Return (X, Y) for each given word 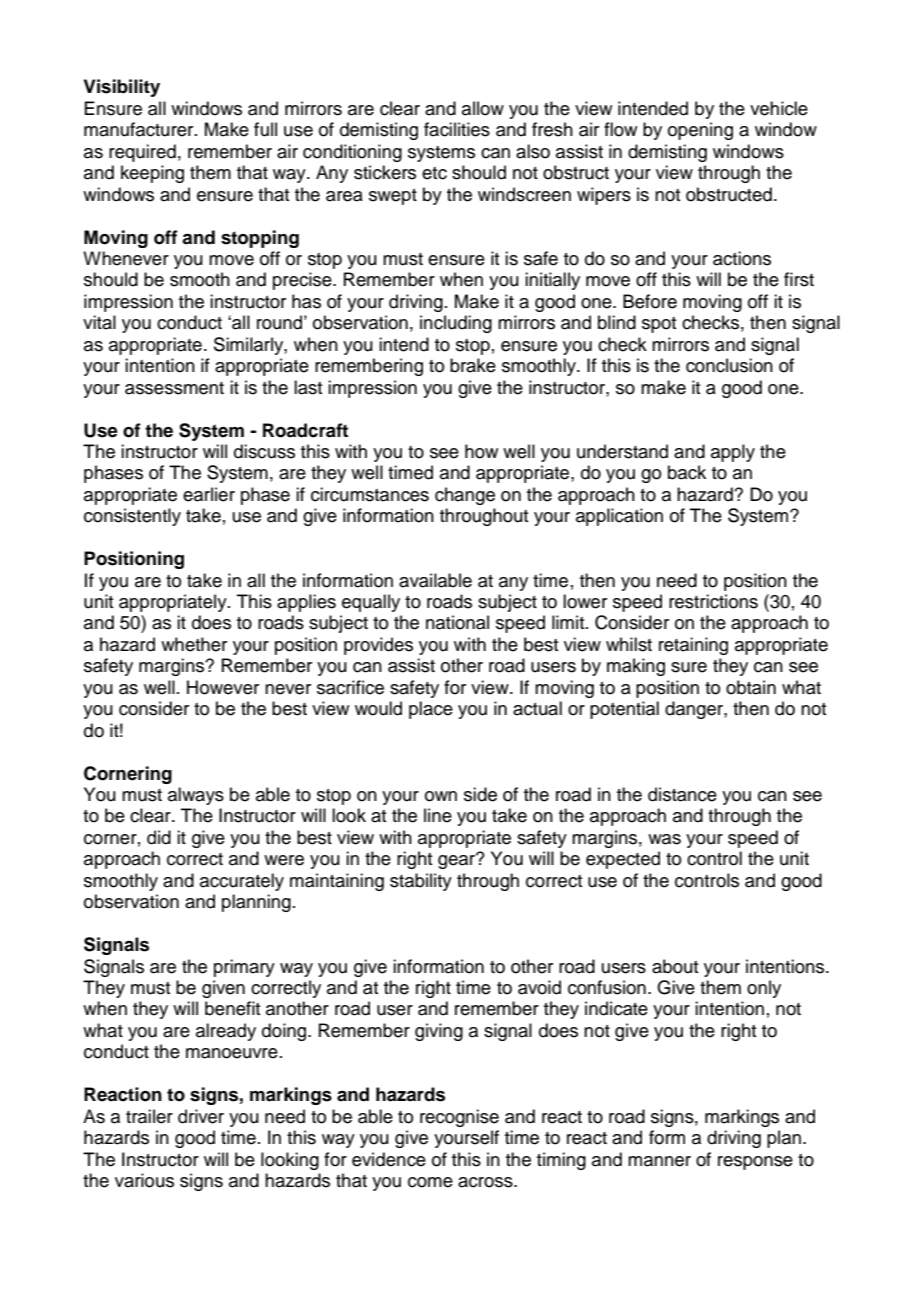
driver (201, 1116)
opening (700, 131)
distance (682, 794)
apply (733, 453)
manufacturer (140, 129)
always (196, 796)
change (465, 496)
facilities (457, 129)
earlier (209, 494)
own (441, 796)
